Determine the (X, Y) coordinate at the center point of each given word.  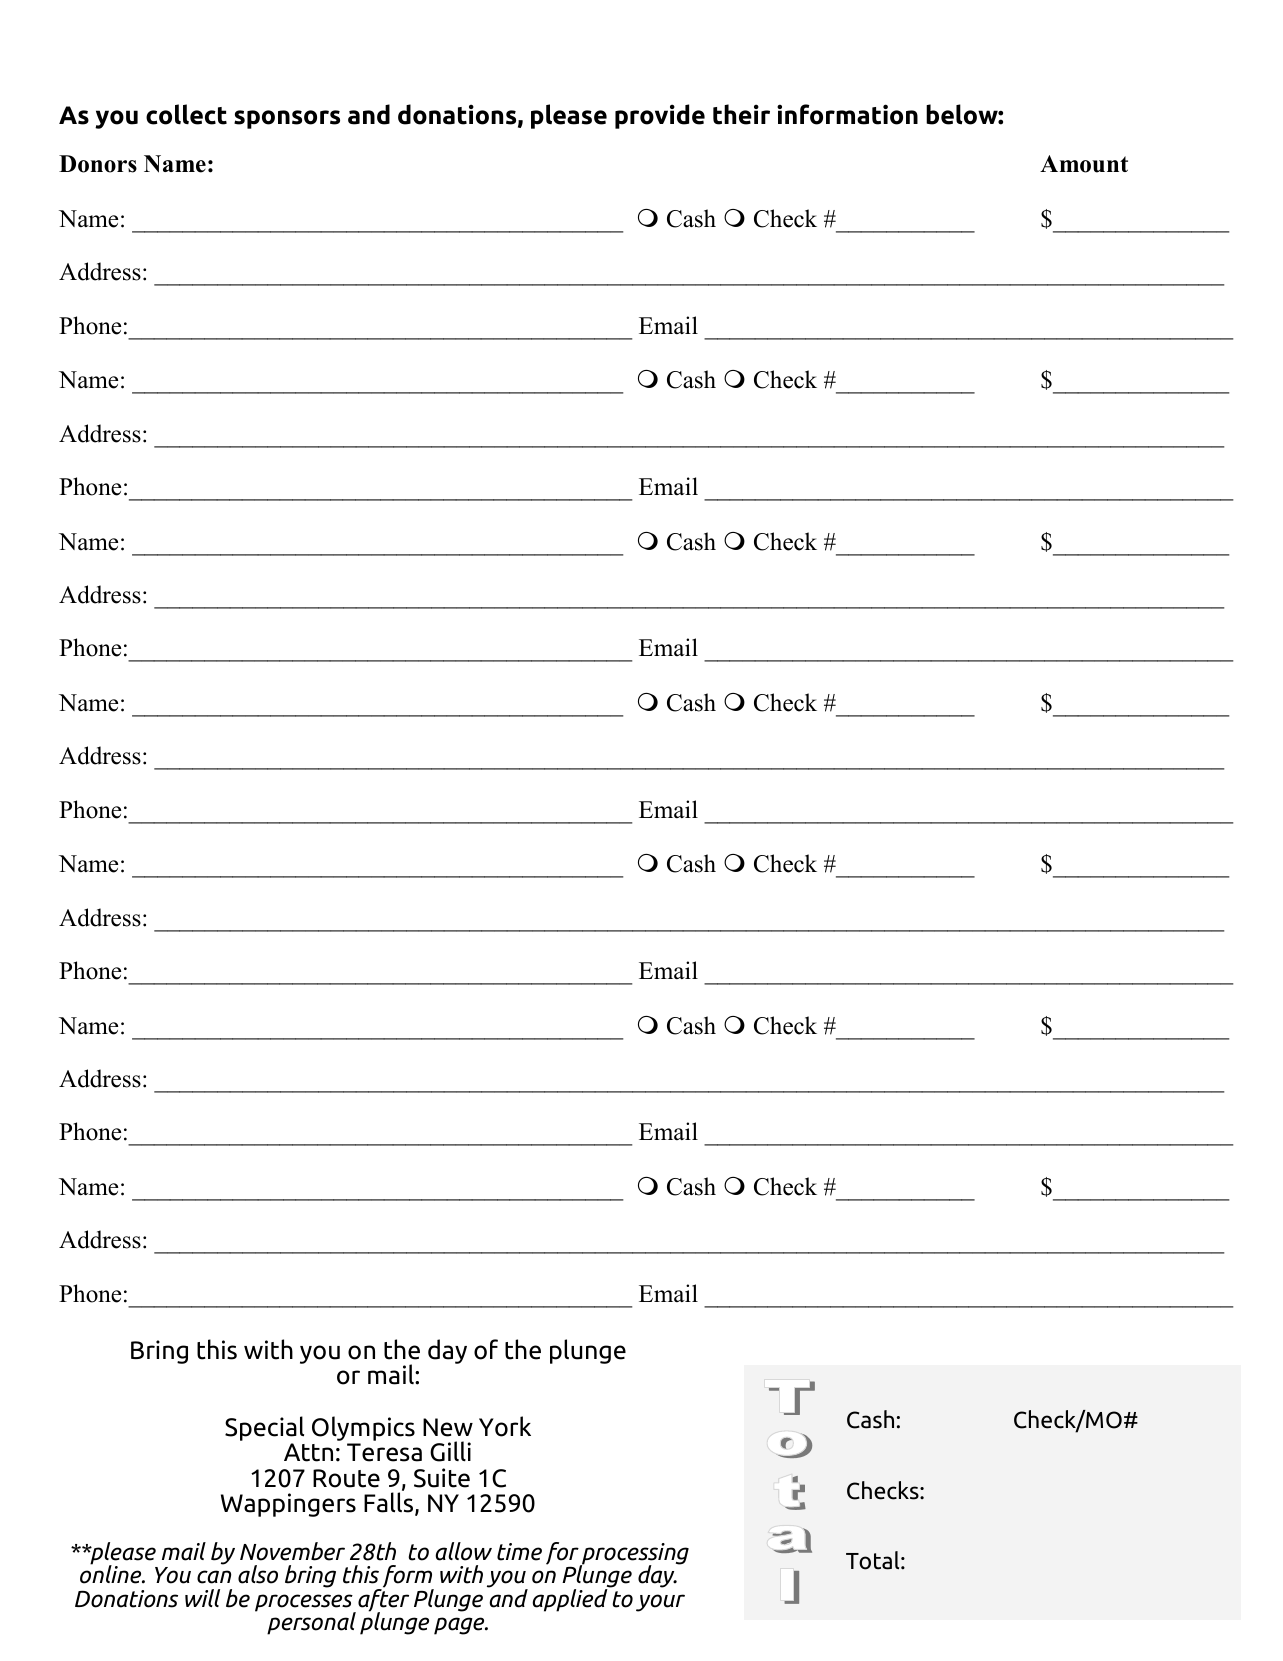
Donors (98, 164)
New (448, 1427)
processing (634, 1555)
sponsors (287, 119)
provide (660, 116)
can (214, 1577)
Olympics (363, 1428)
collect (186, 114)
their (741, 114)
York (505, 1426)
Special (264, 1428)
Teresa (384, 1452)
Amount (1084, 164)
